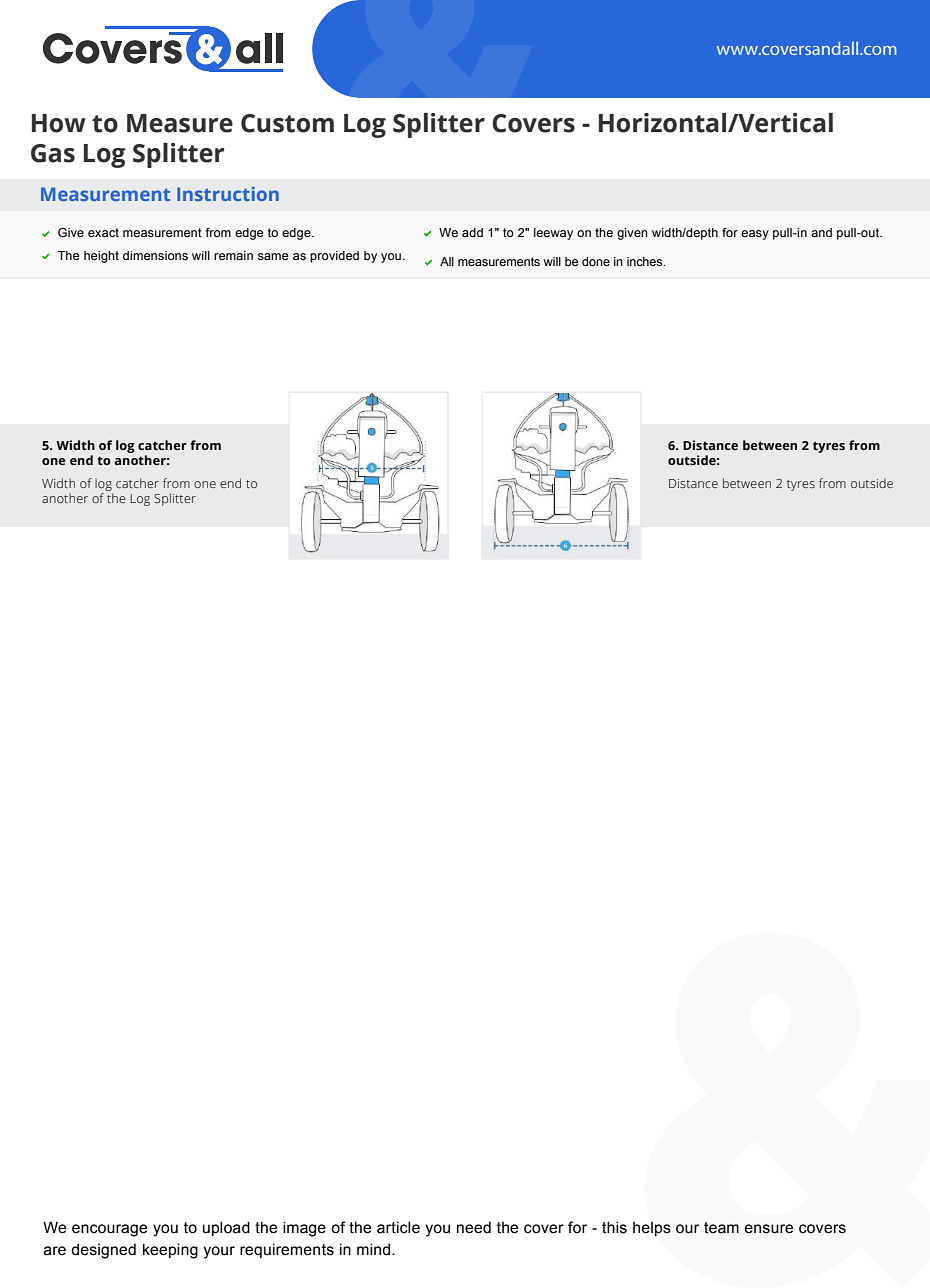 This screenshot has width=930, height=1288. I want to click on add, so click(472, 232).
